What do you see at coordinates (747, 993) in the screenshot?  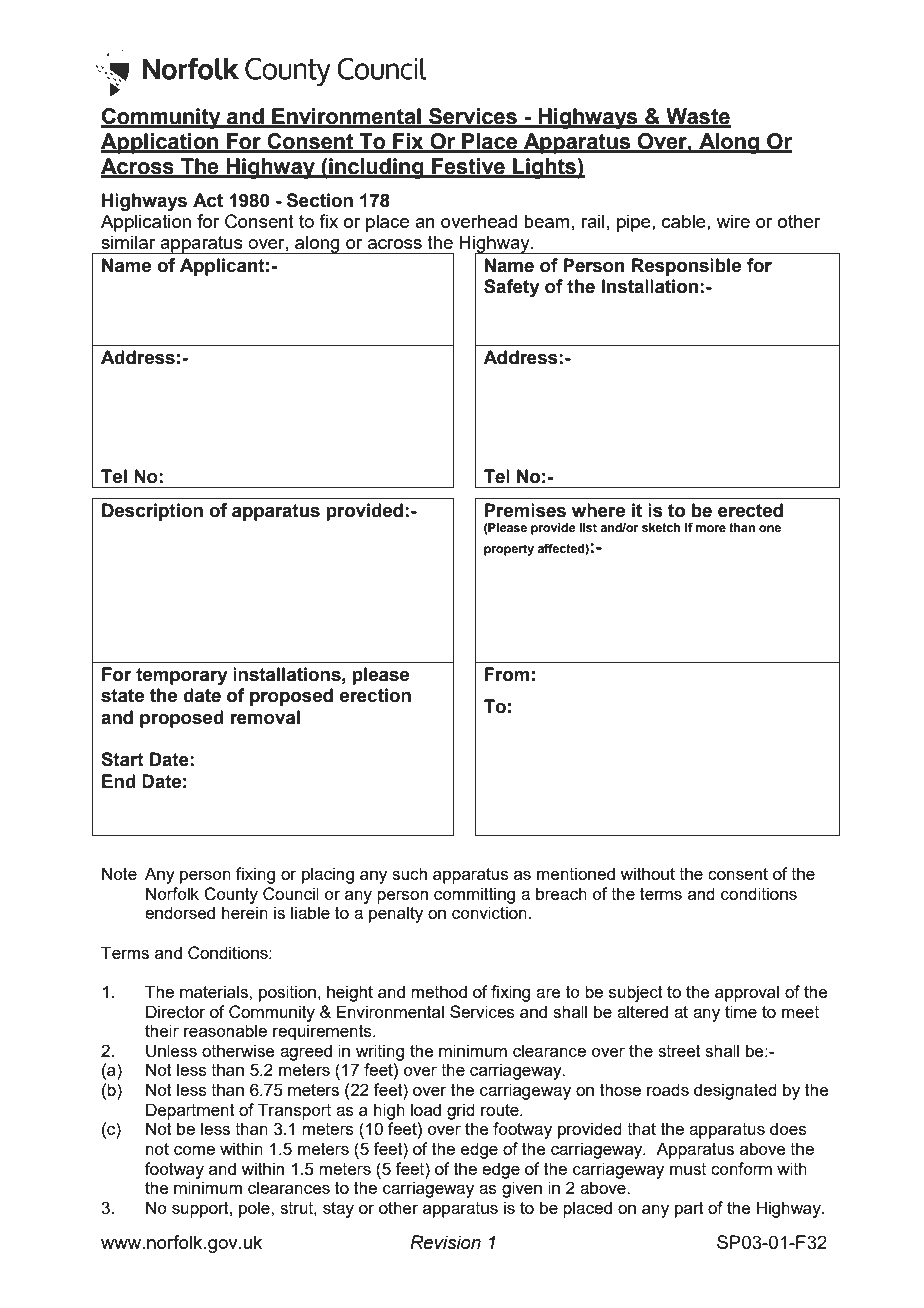 I see `approval` at bounding box center [747, 993].
